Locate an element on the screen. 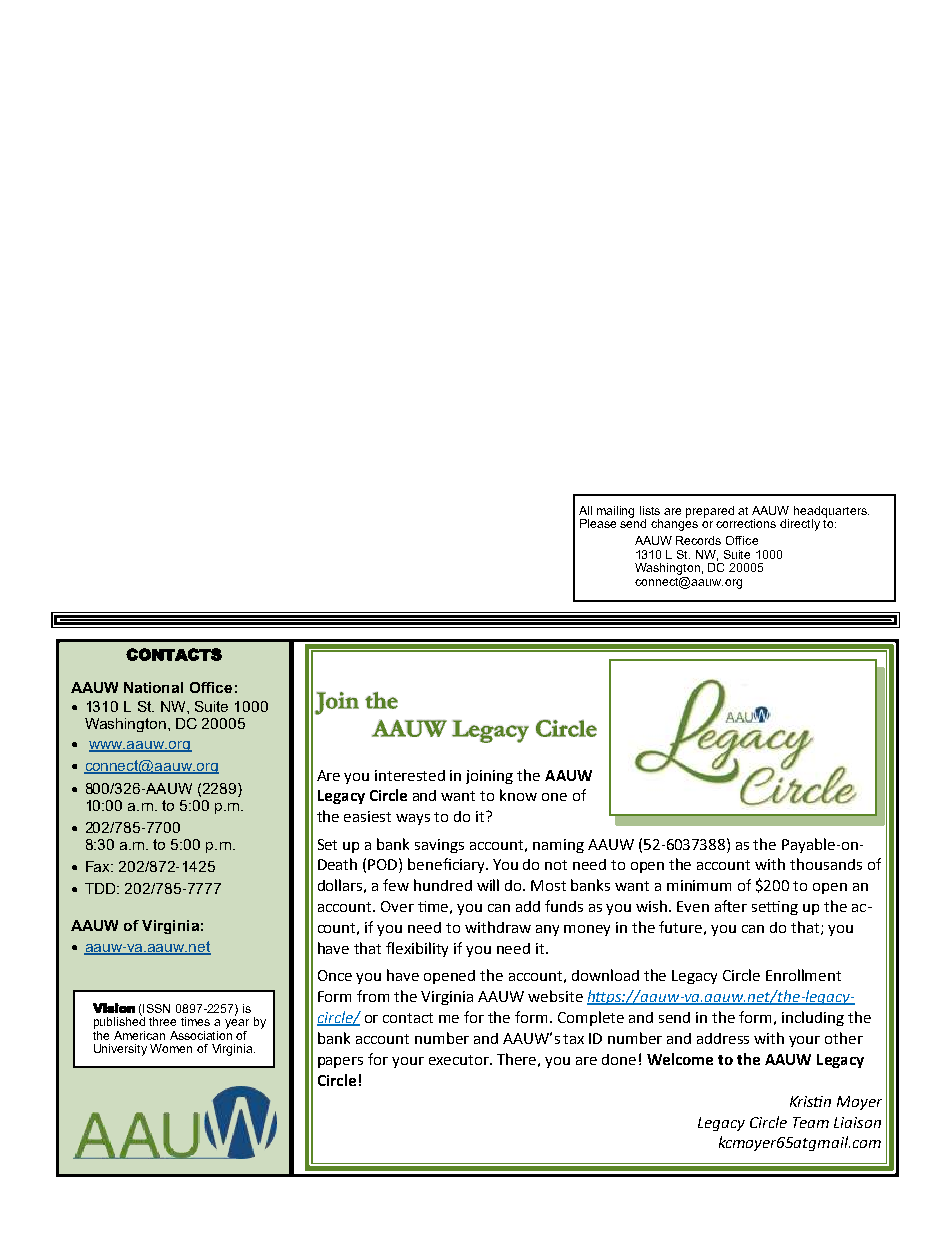 The height and width of the screenshot is (1233, 952). ways is located at coordinates (413, 819).
